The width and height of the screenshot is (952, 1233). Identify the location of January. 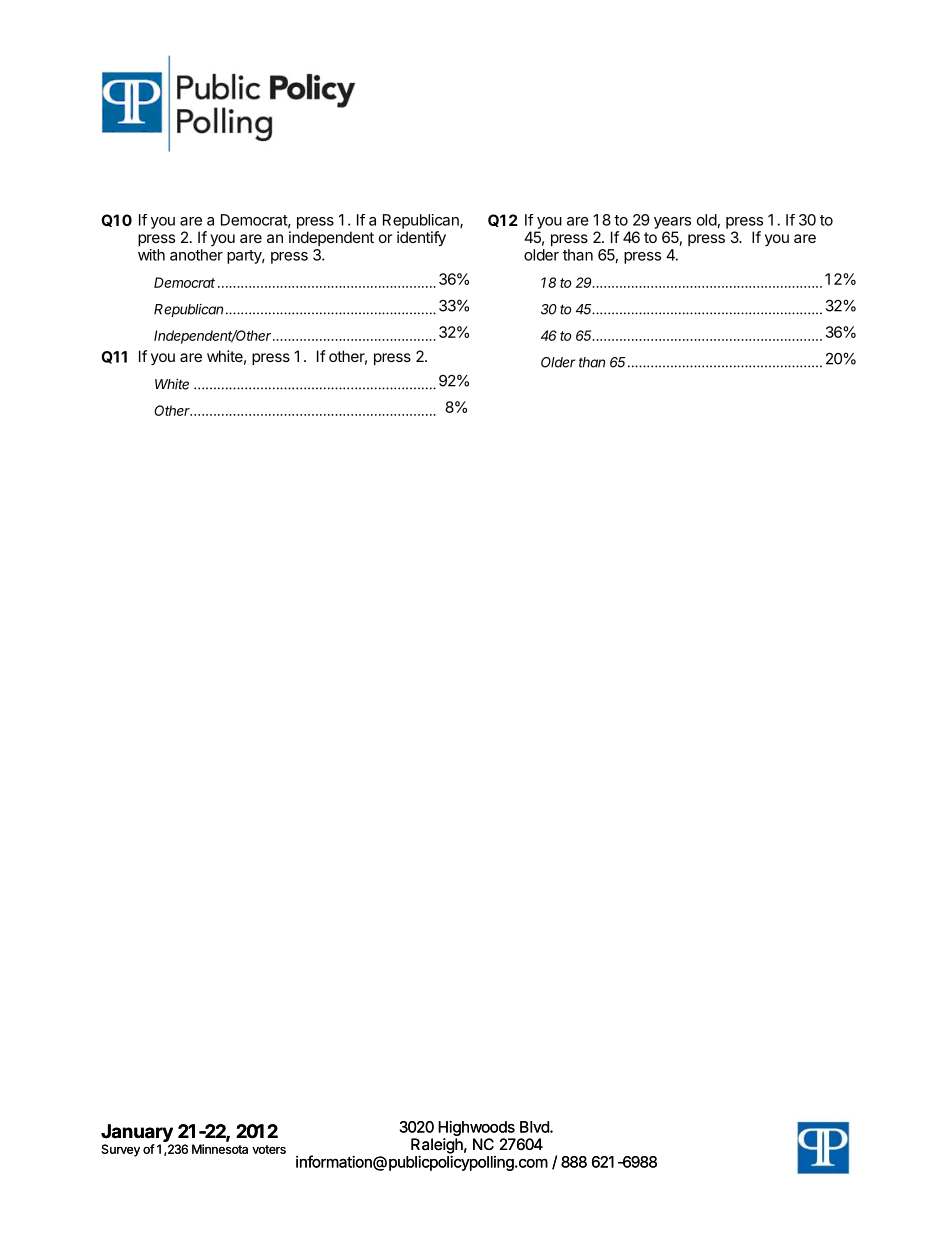
(137, 1133).
